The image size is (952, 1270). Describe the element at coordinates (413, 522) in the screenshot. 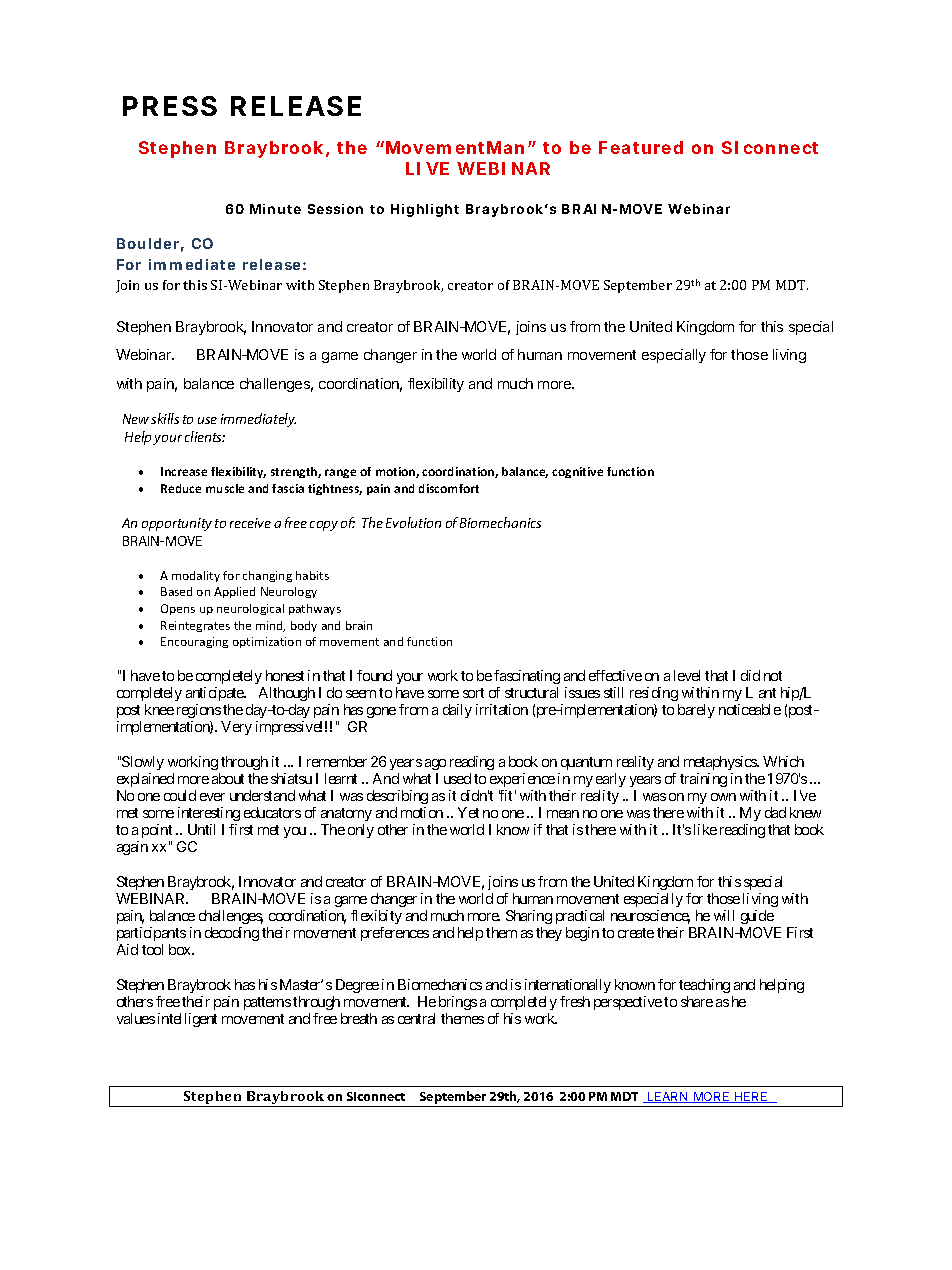

I see `Evolution` at that location.
